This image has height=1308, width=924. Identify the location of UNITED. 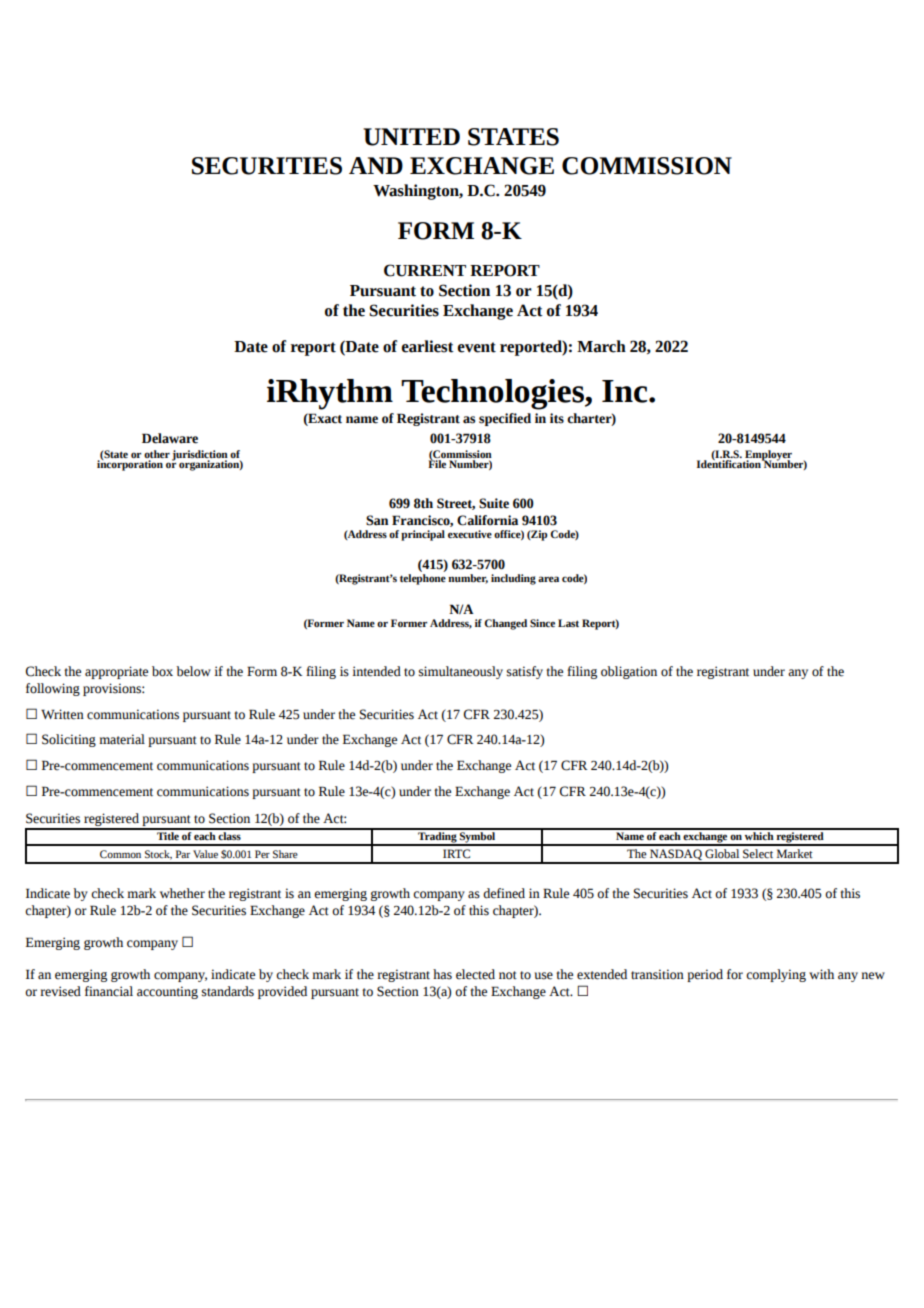
(411, 137).
